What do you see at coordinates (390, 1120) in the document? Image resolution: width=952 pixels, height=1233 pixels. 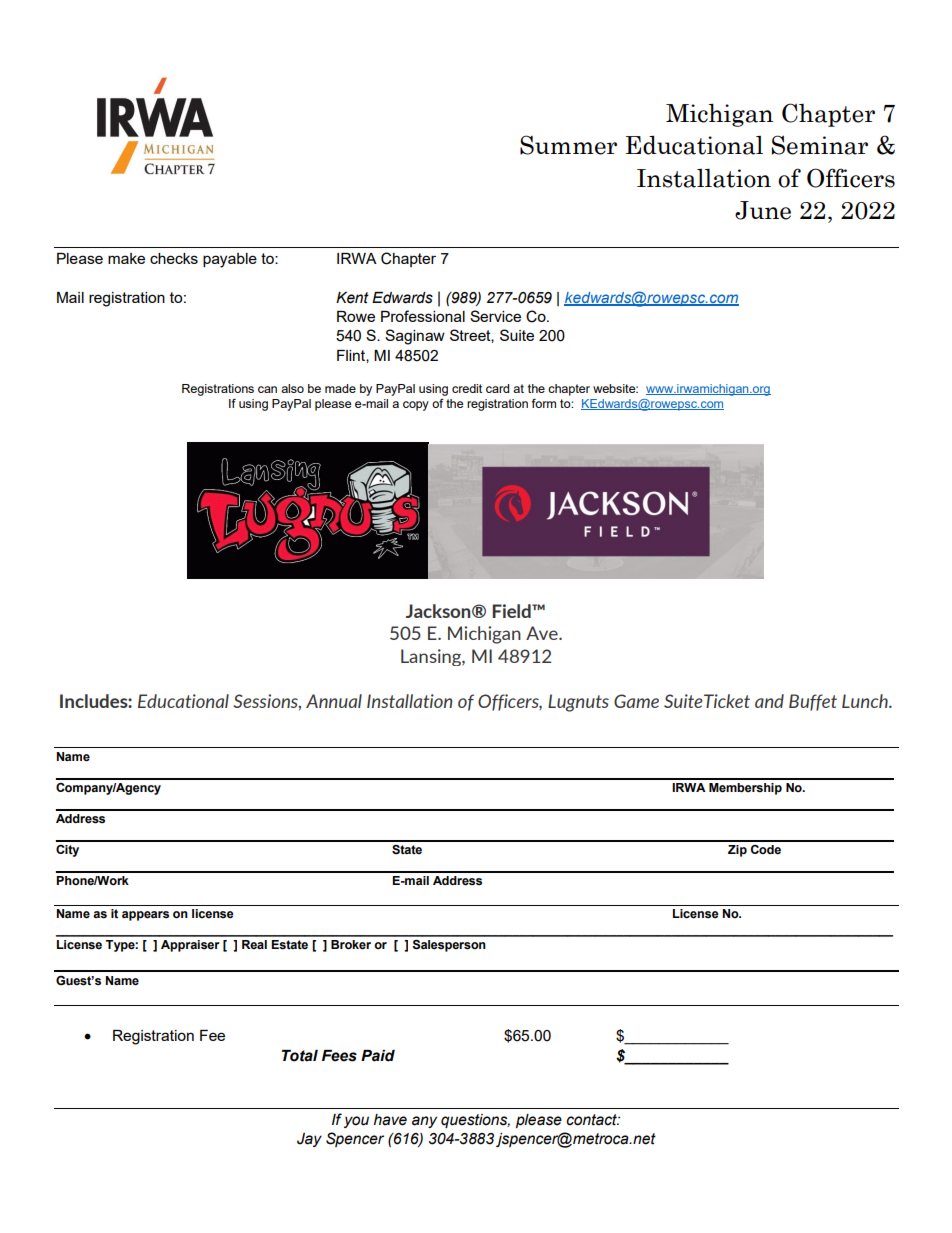 I see `have` at bounding box center [390, 1120].
